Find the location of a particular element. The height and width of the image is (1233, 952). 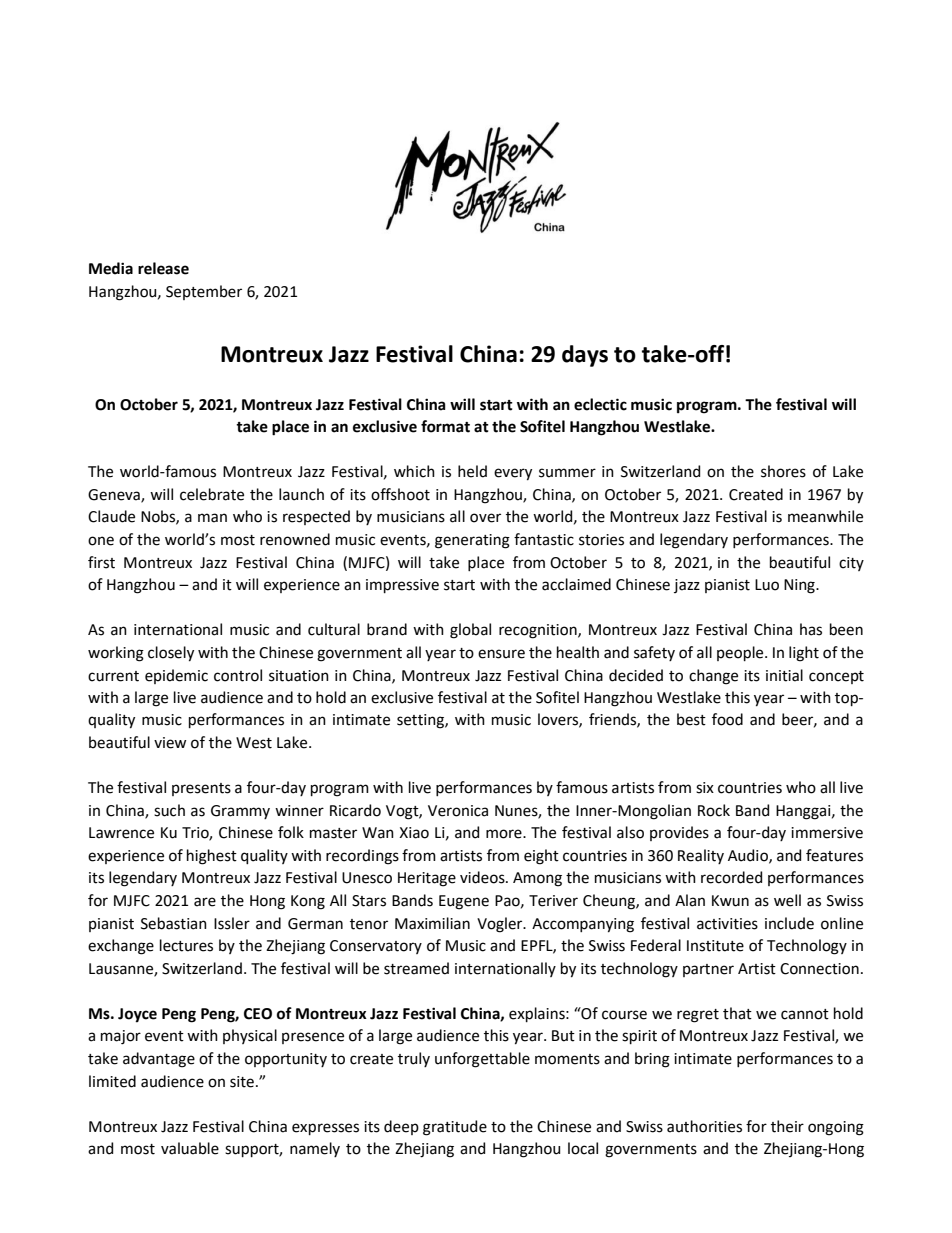

gratitude is located at coordinates (455, 1128).
